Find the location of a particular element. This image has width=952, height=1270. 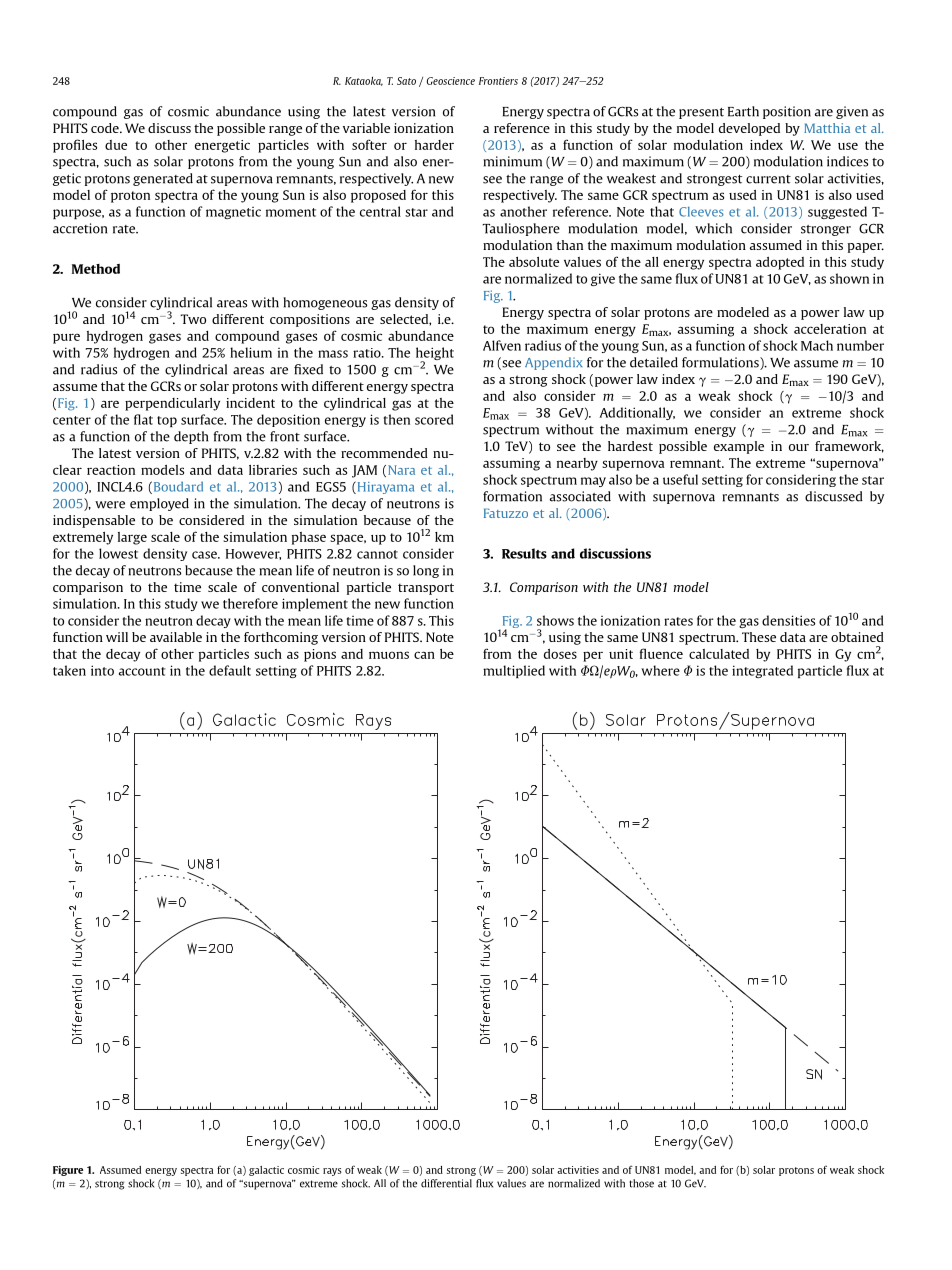

formulations is located at coordinates (721, 363).
